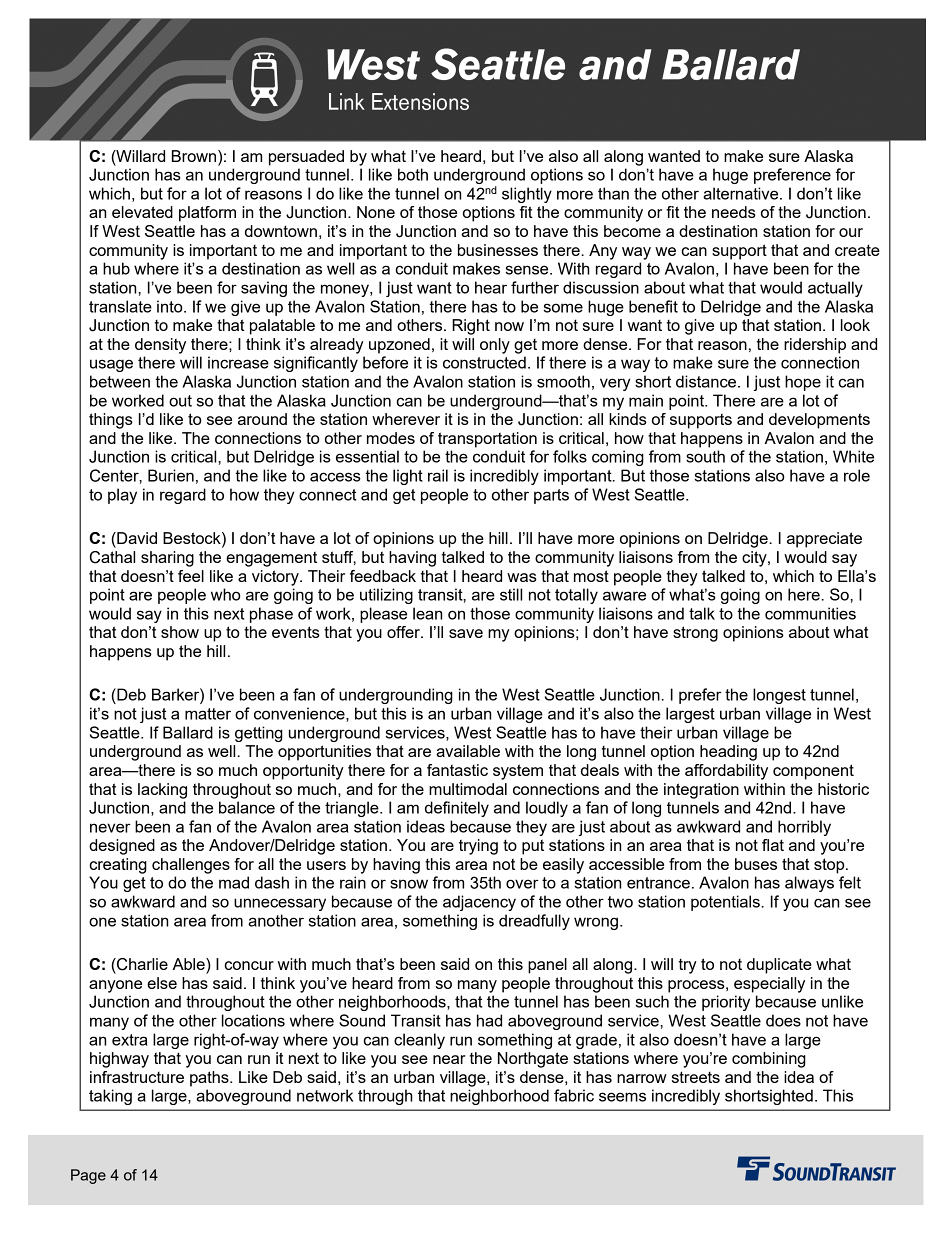 This image has height=1233, width=952. What do you see at coordinates (824, 540) in the image?
I see `appreciate` at bounding box center [824, 540].
